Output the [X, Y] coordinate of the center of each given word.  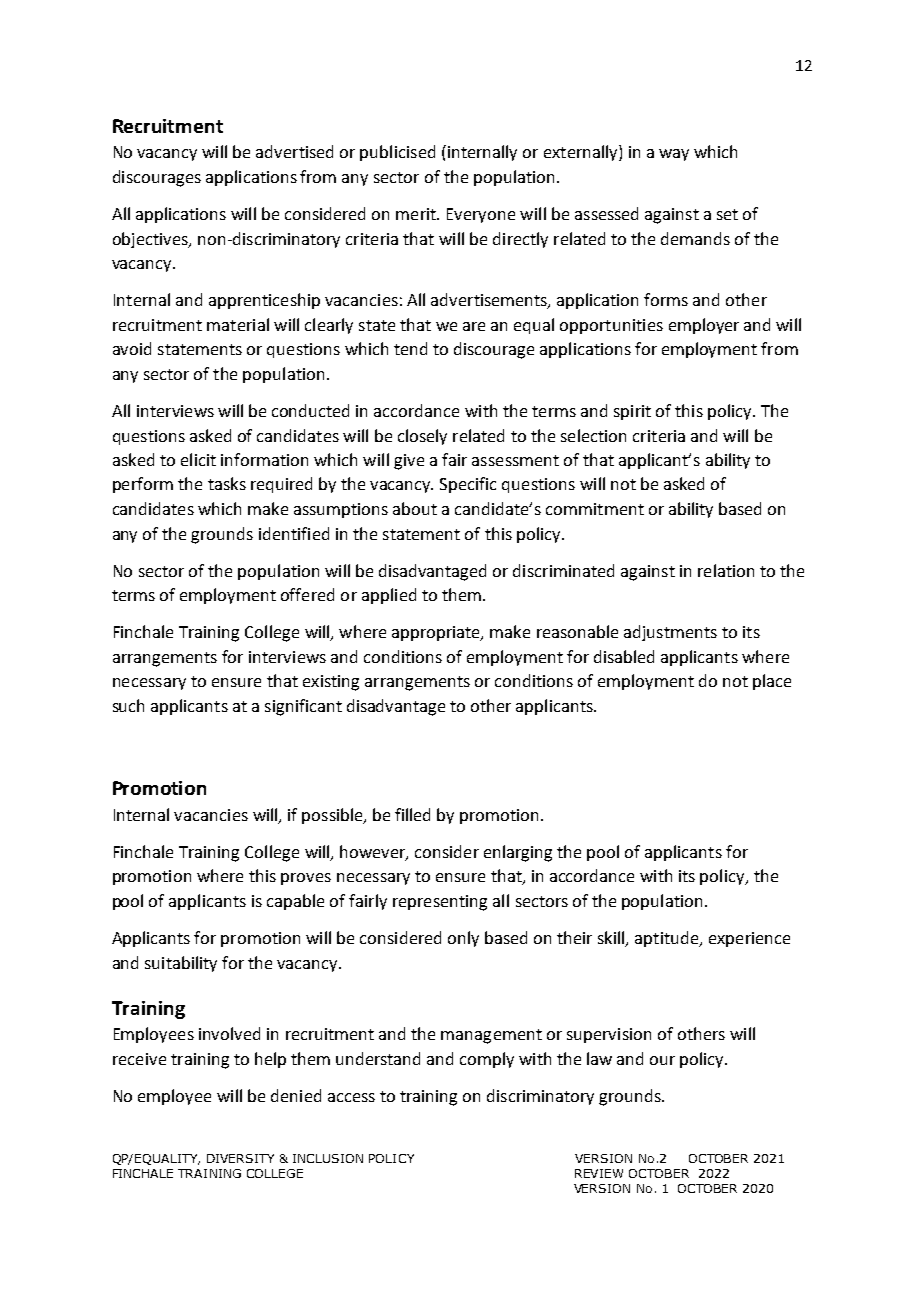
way [674, 155]
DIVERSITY [240, 1158]
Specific [468, 485]
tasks [227, 483]
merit [417, 214]
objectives [151, 240]
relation [726, 570]
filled [412, 814]
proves [306, 879]
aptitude [668, 939]
